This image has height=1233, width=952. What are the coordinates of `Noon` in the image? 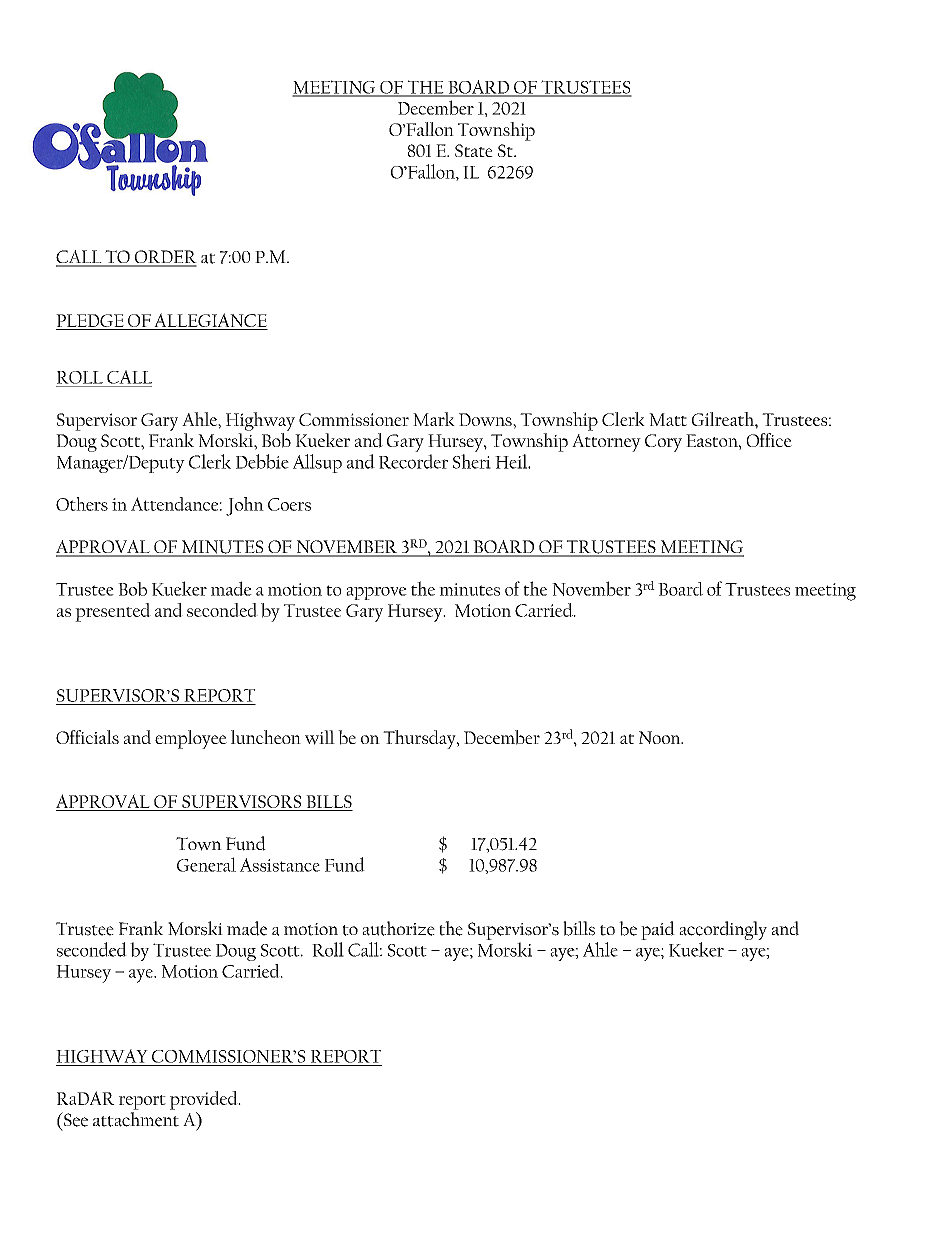 It's located at (661, 737).
